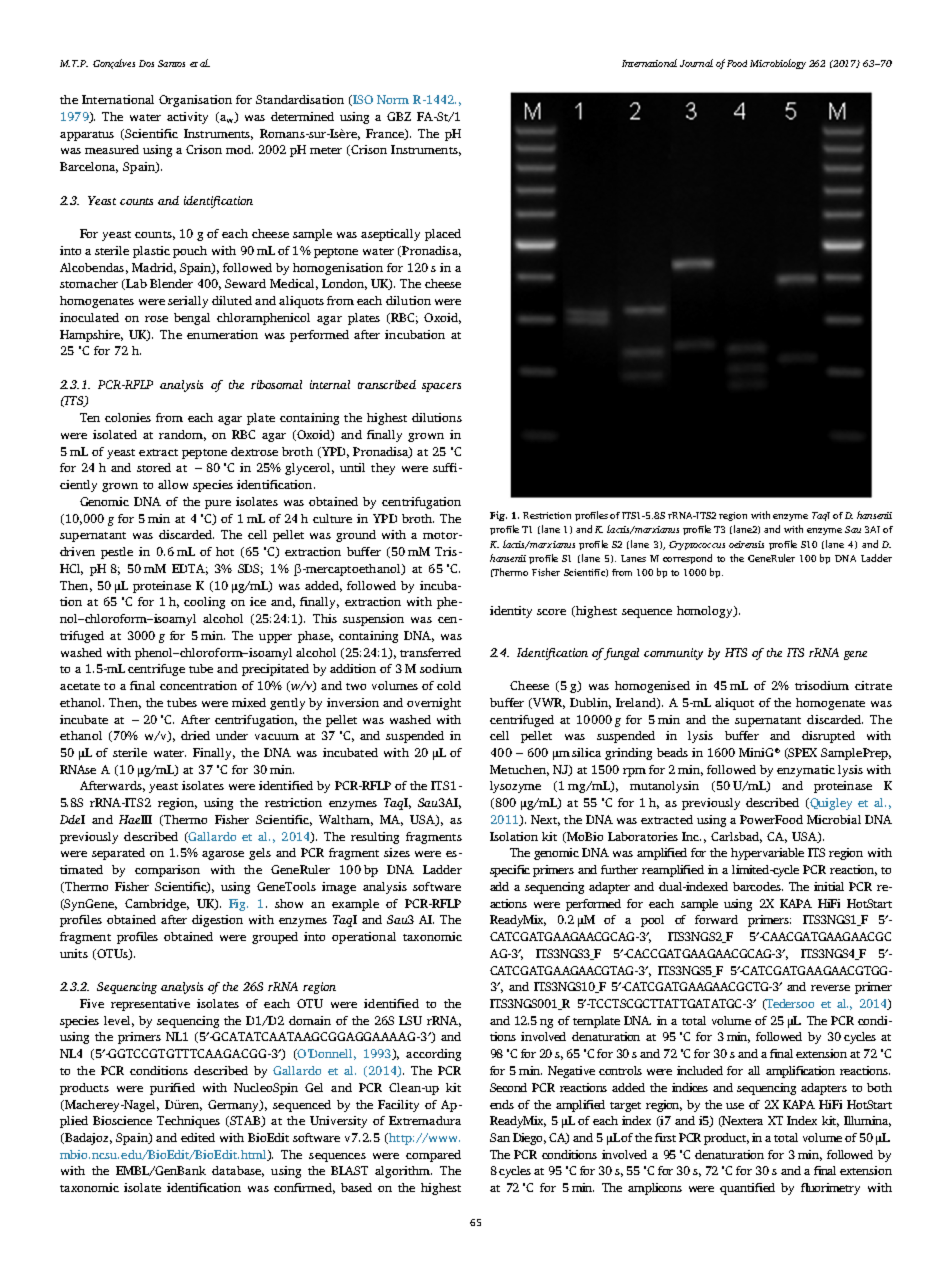  What do you see at coordinates (736, 652) in the image?
I see `HTS` at bounding box center [736, 652].
